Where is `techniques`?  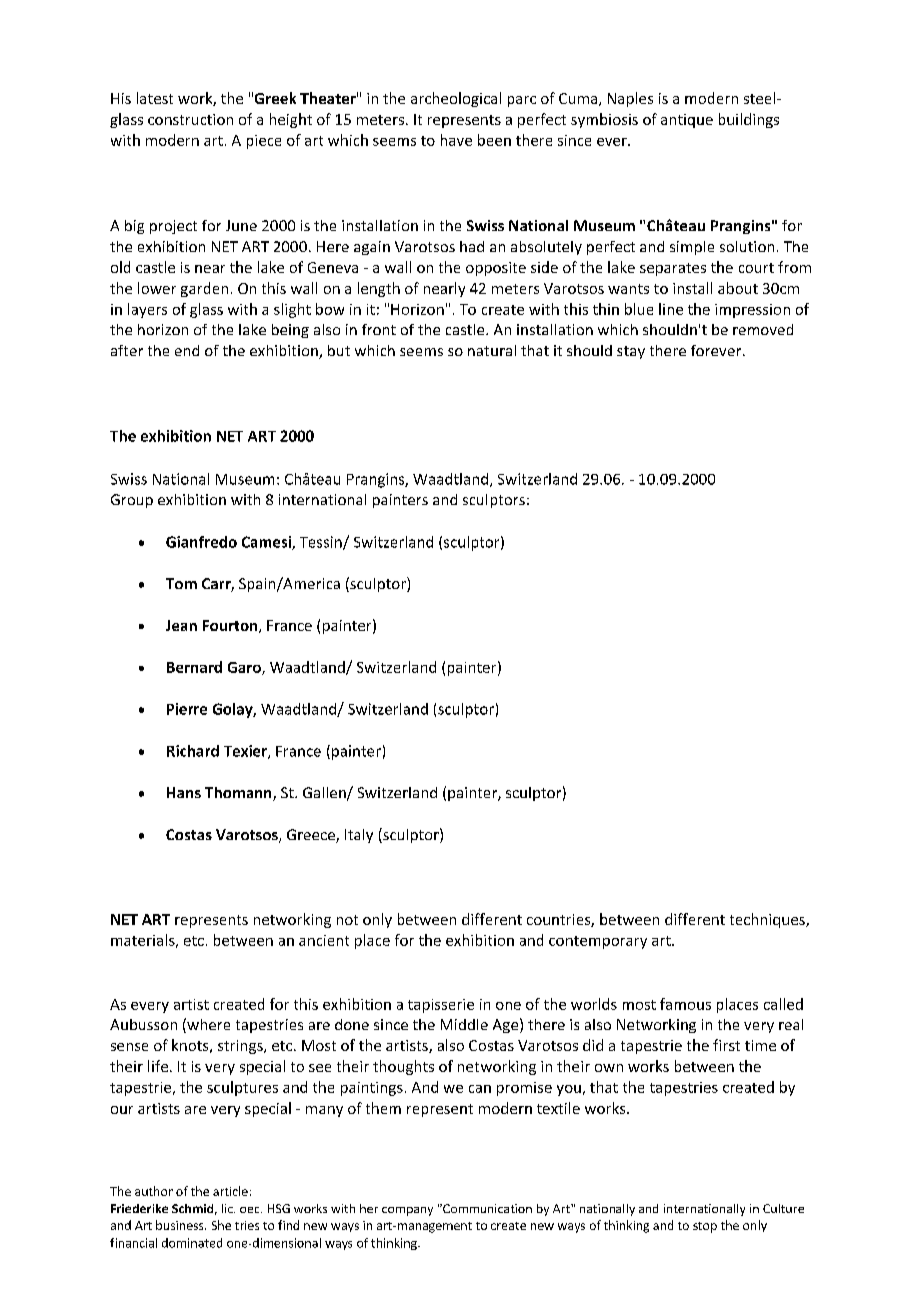 techniques is located at coordinates (768, 920).
